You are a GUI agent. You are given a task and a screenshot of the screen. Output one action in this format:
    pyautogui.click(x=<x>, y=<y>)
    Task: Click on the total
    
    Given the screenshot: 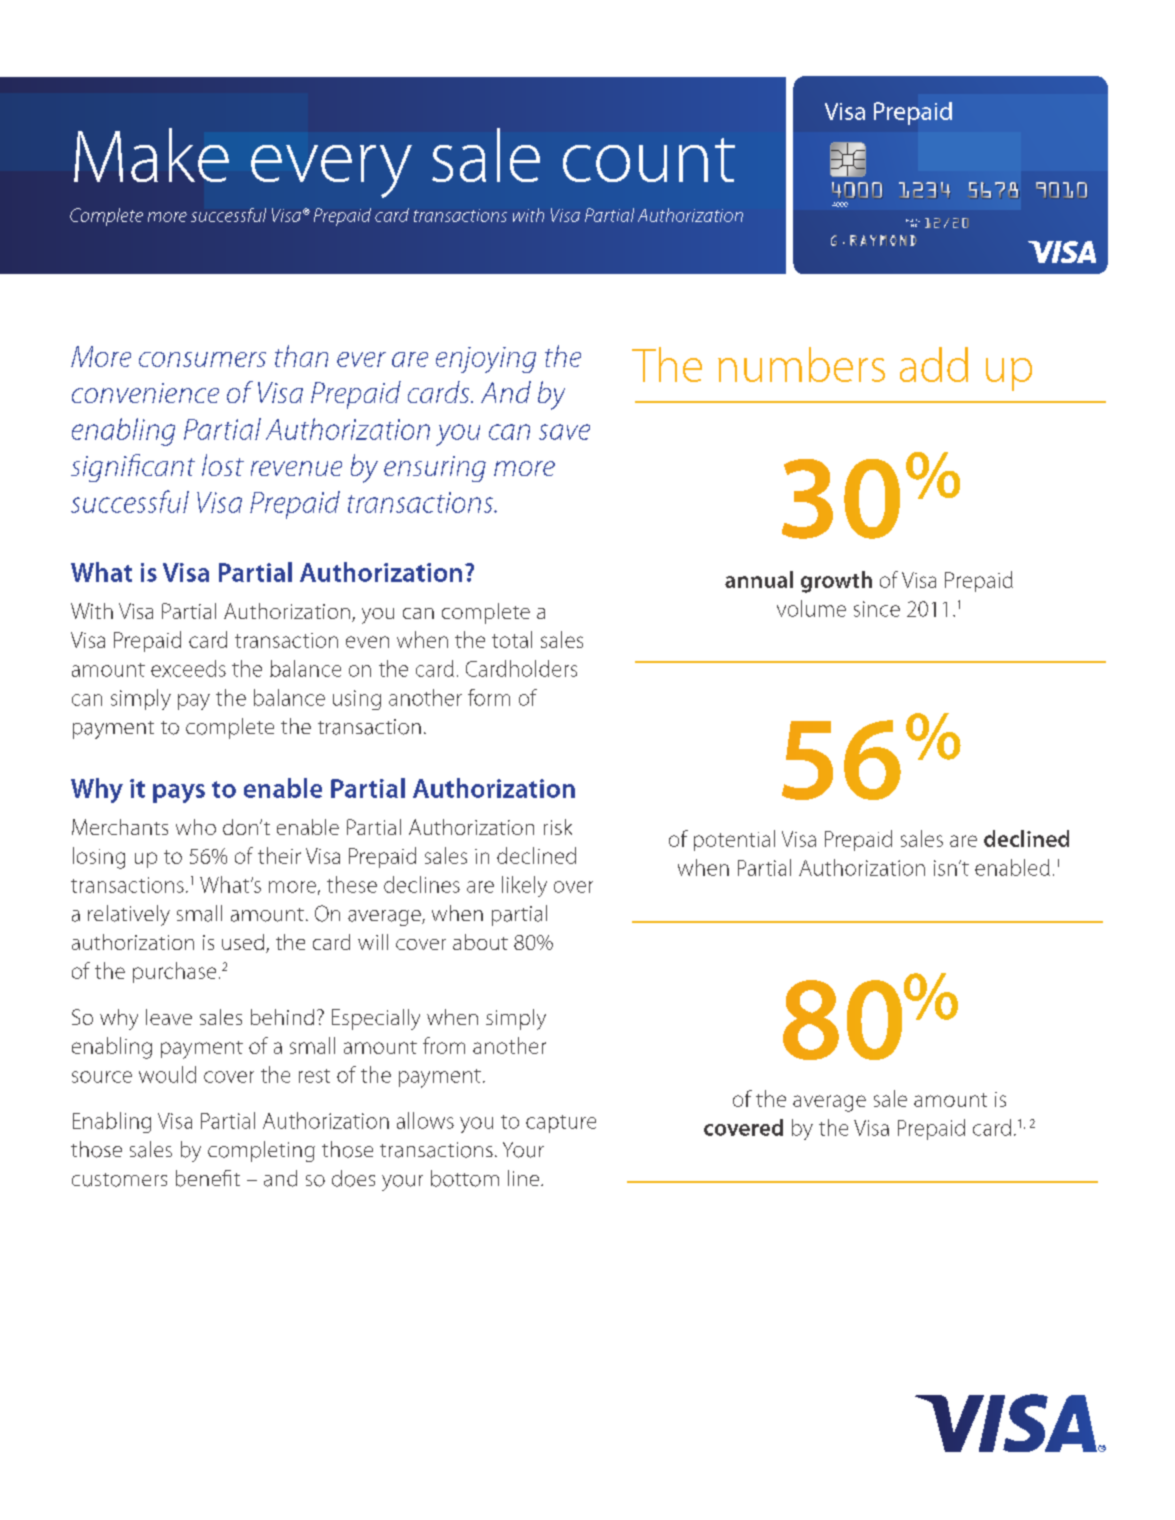 What is the action you would take?
    pyautogui.click(x=512, y=639)
